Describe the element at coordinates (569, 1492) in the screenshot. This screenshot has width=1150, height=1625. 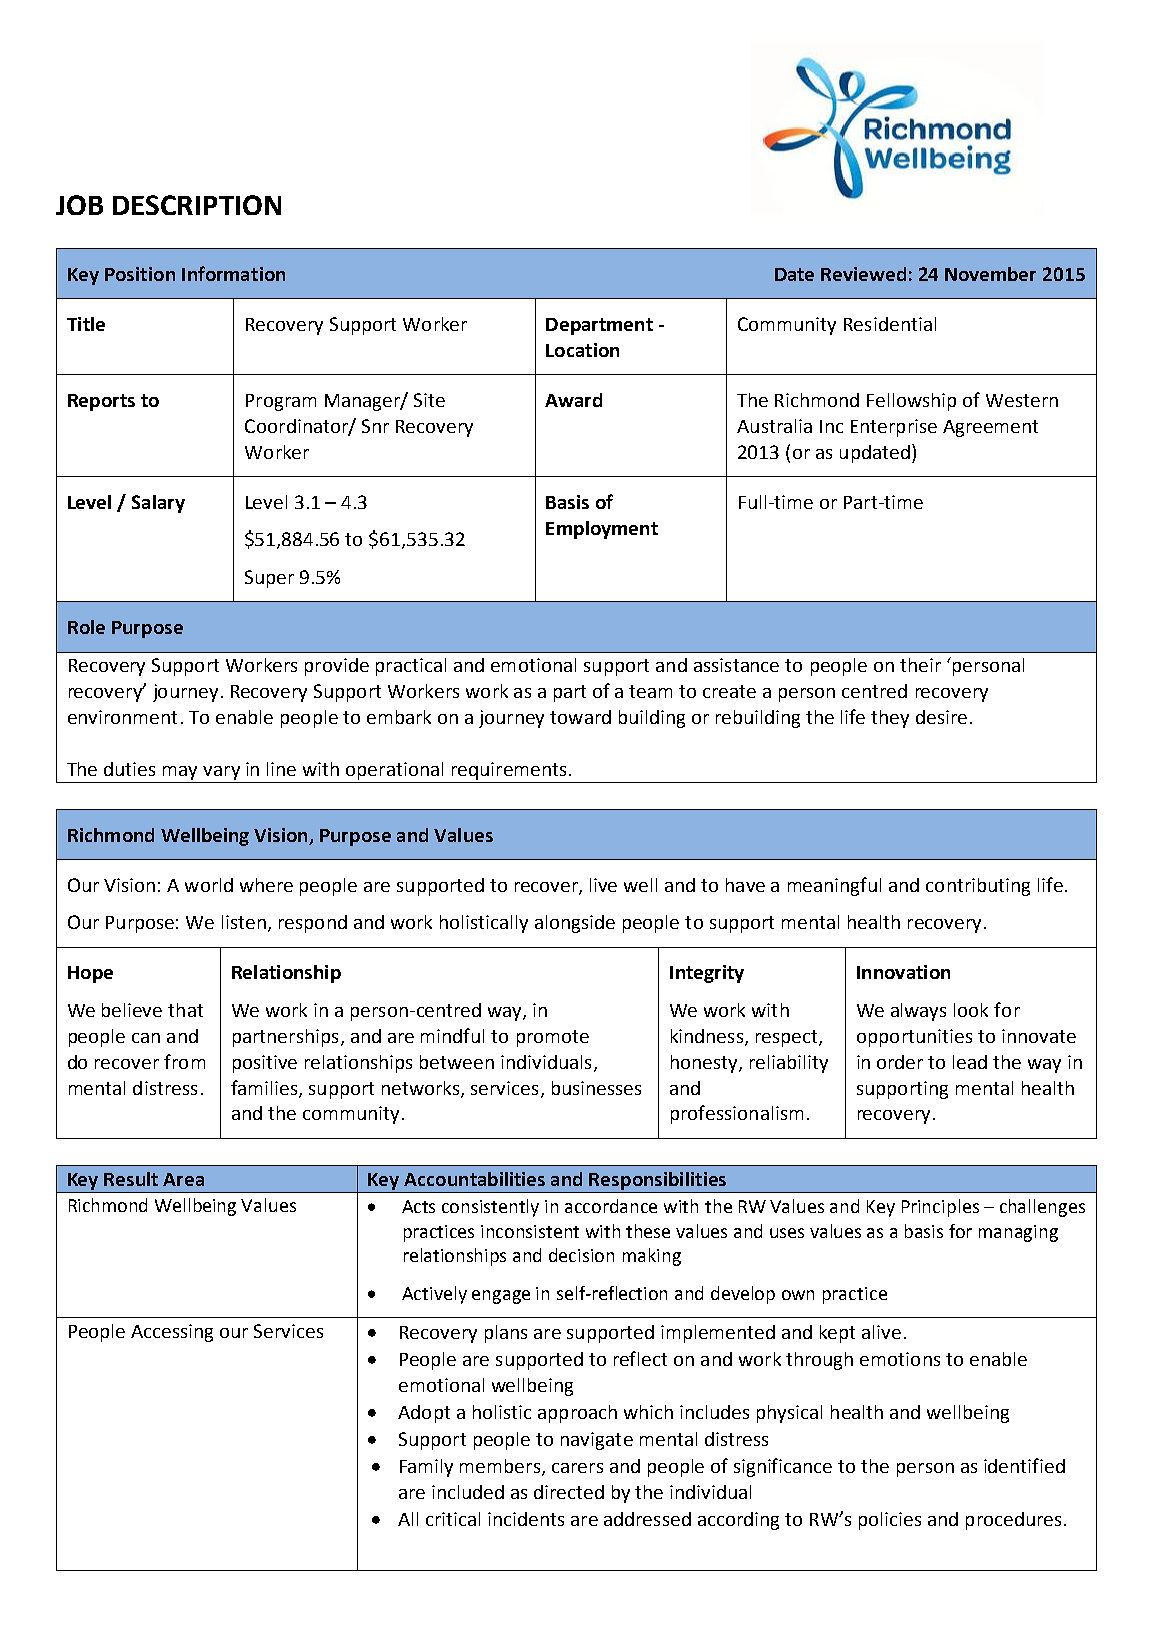
I see `directed` at that location.
